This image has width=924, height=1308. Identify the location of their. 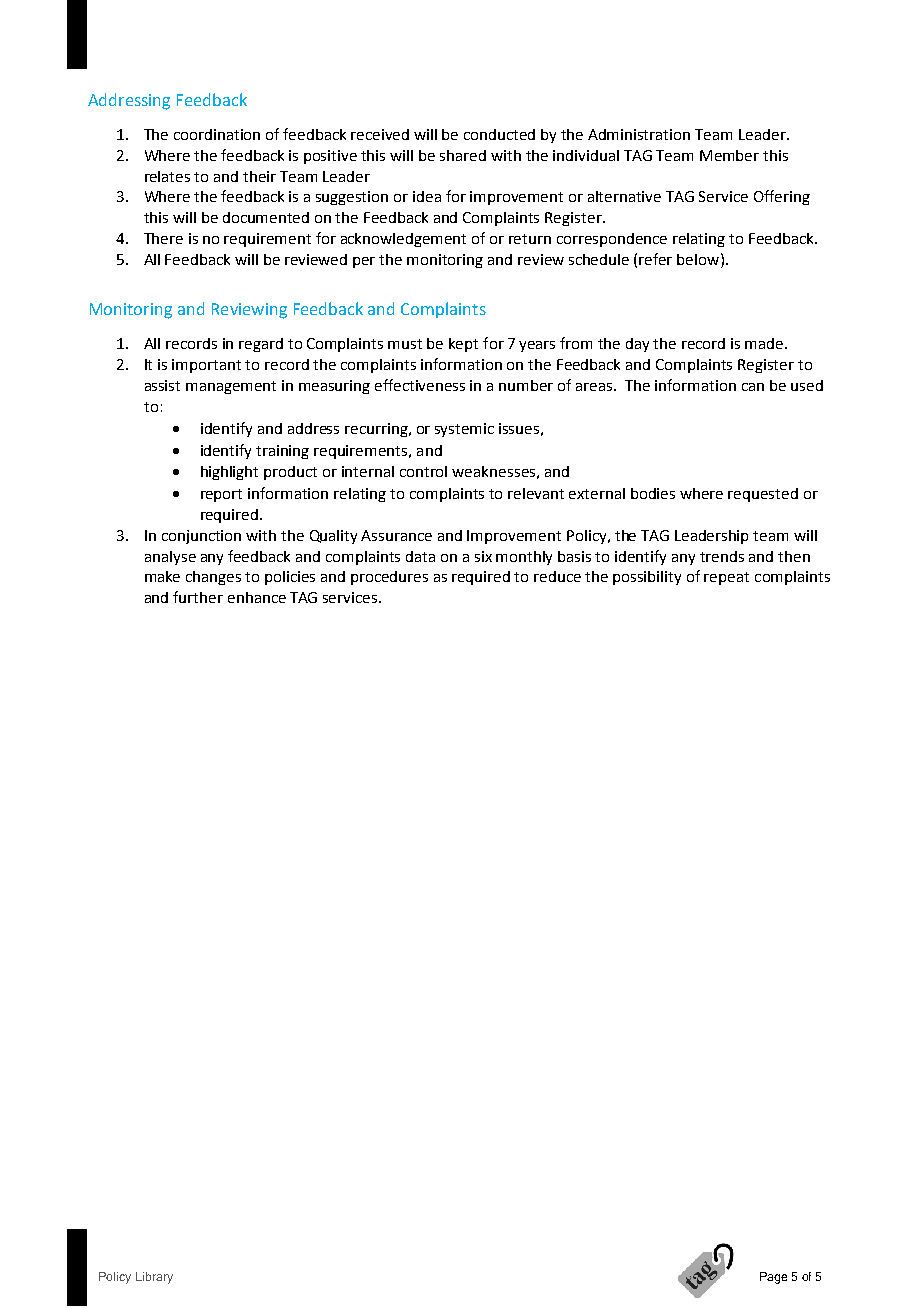
(259, 176).
